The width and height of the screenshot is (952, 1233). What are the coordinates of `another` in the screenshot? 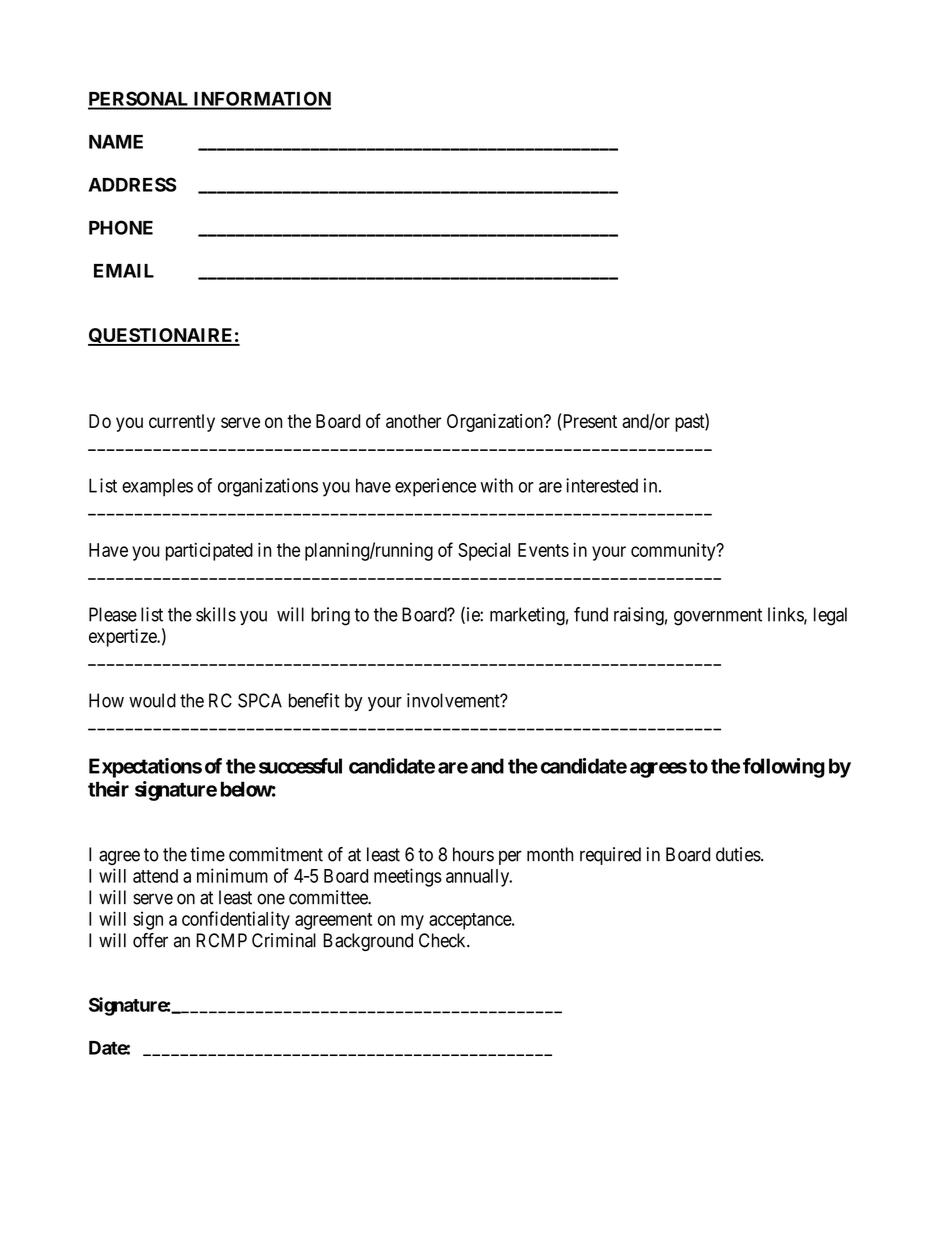 It's located at (413, 421).
